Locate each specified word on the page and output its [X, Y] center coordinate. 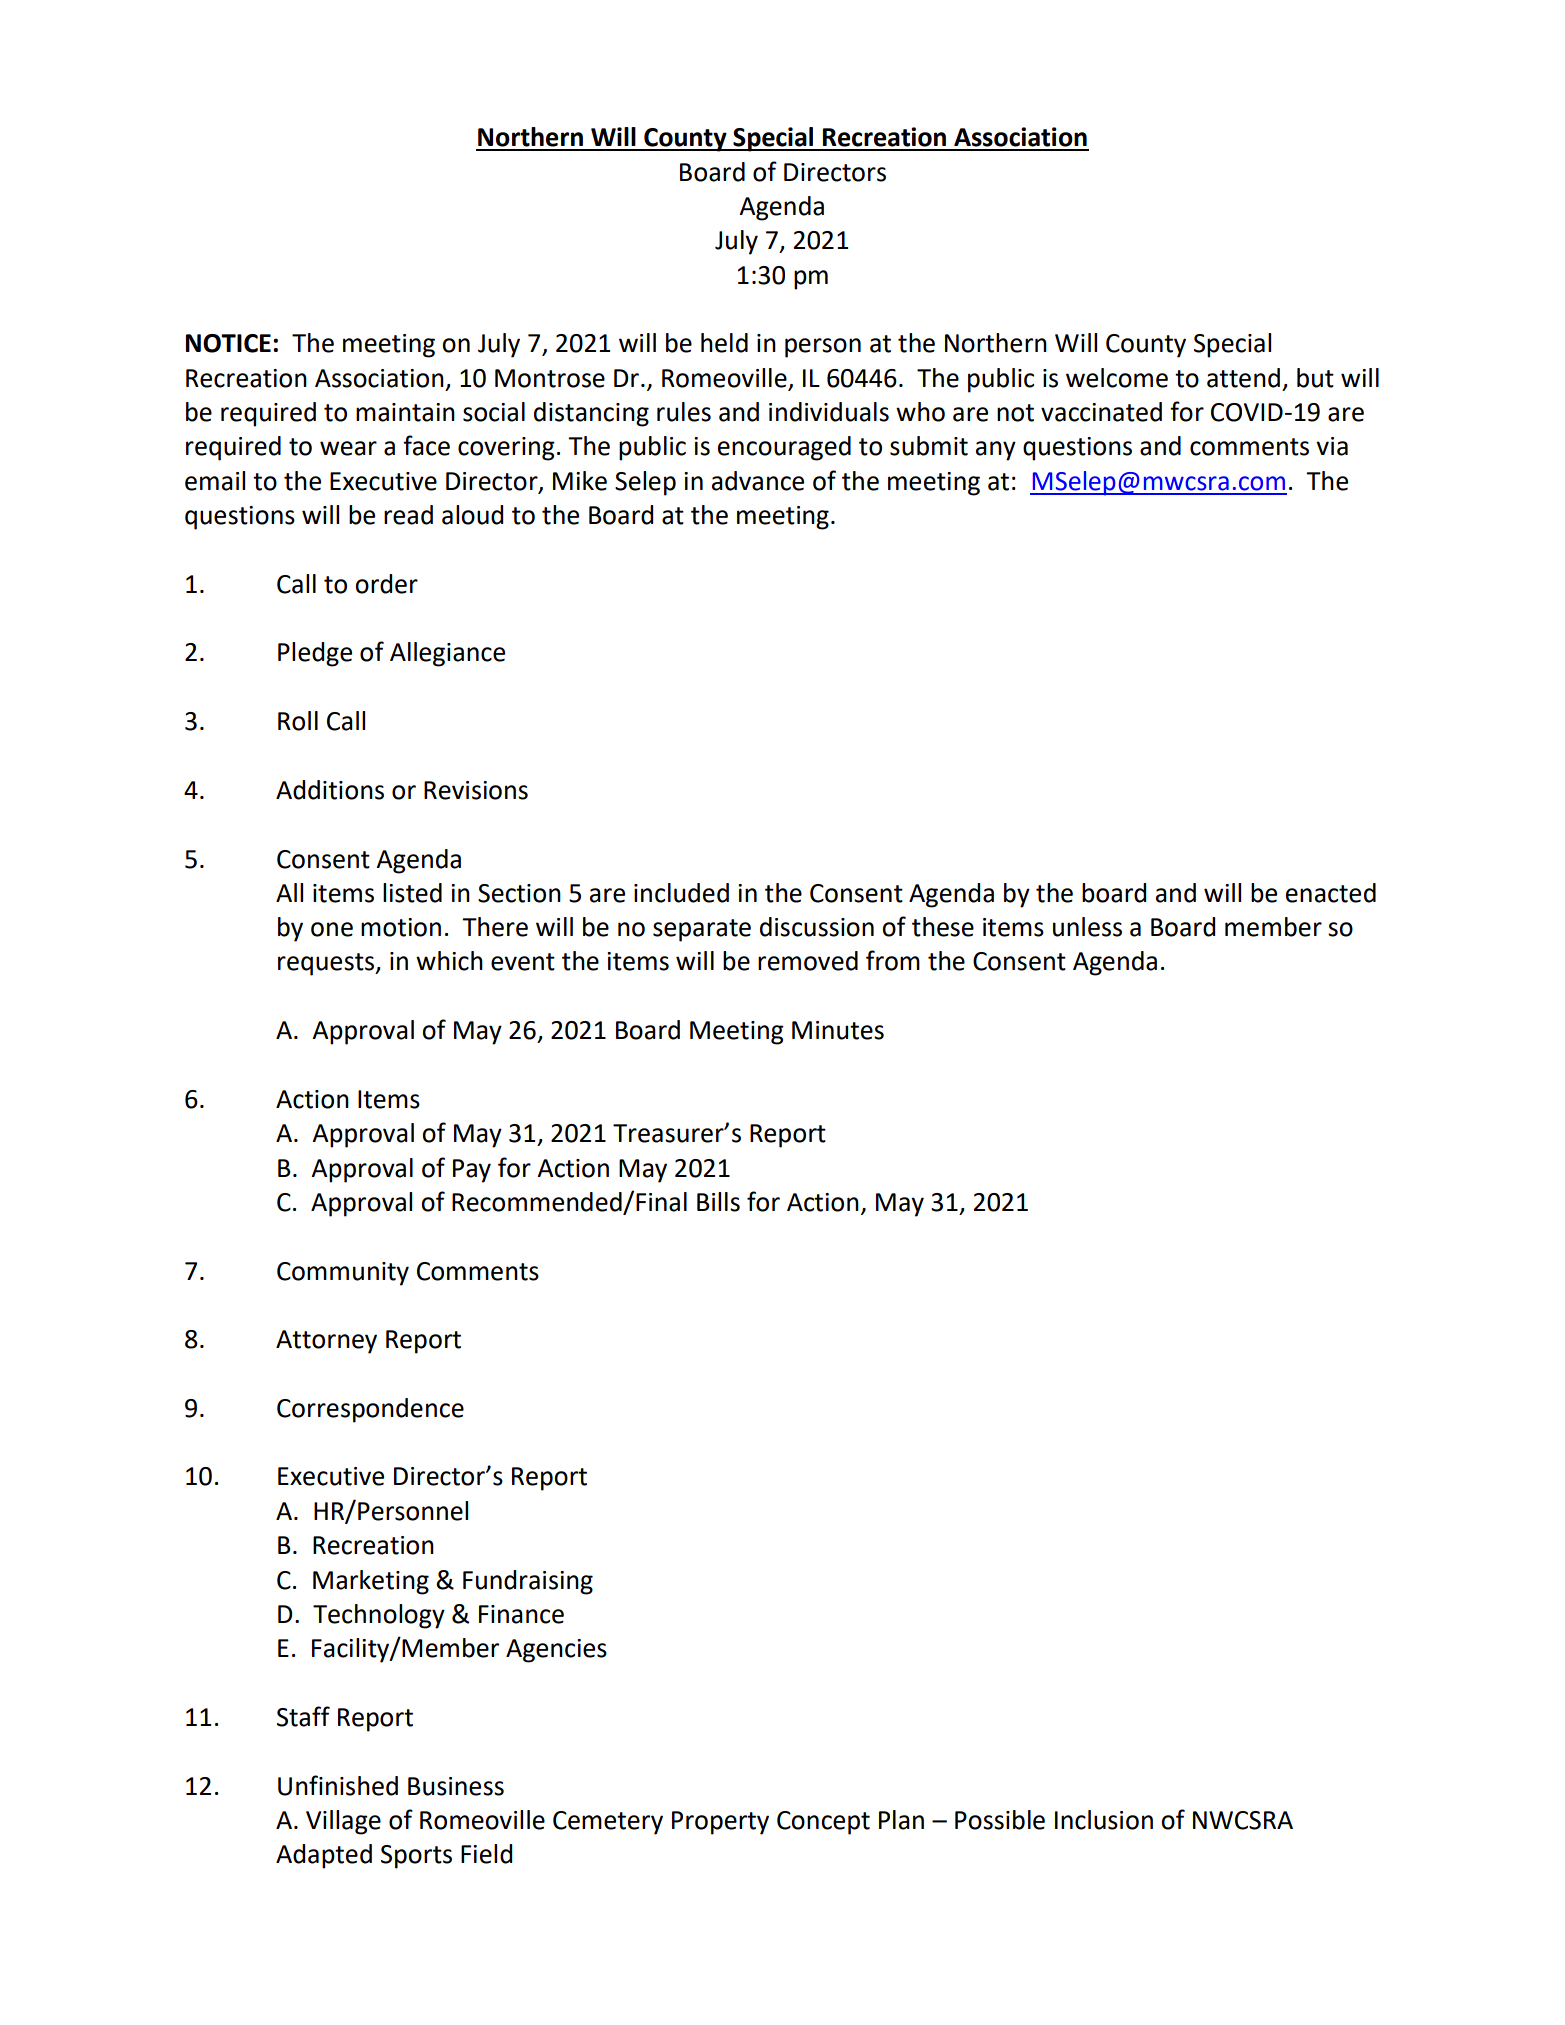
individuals [829, 412]
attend [1243, 378]
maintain [405, 412]
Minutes [838, 1030]
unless [1087, 927]
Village [343, 1822]
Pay [472, 1171]
